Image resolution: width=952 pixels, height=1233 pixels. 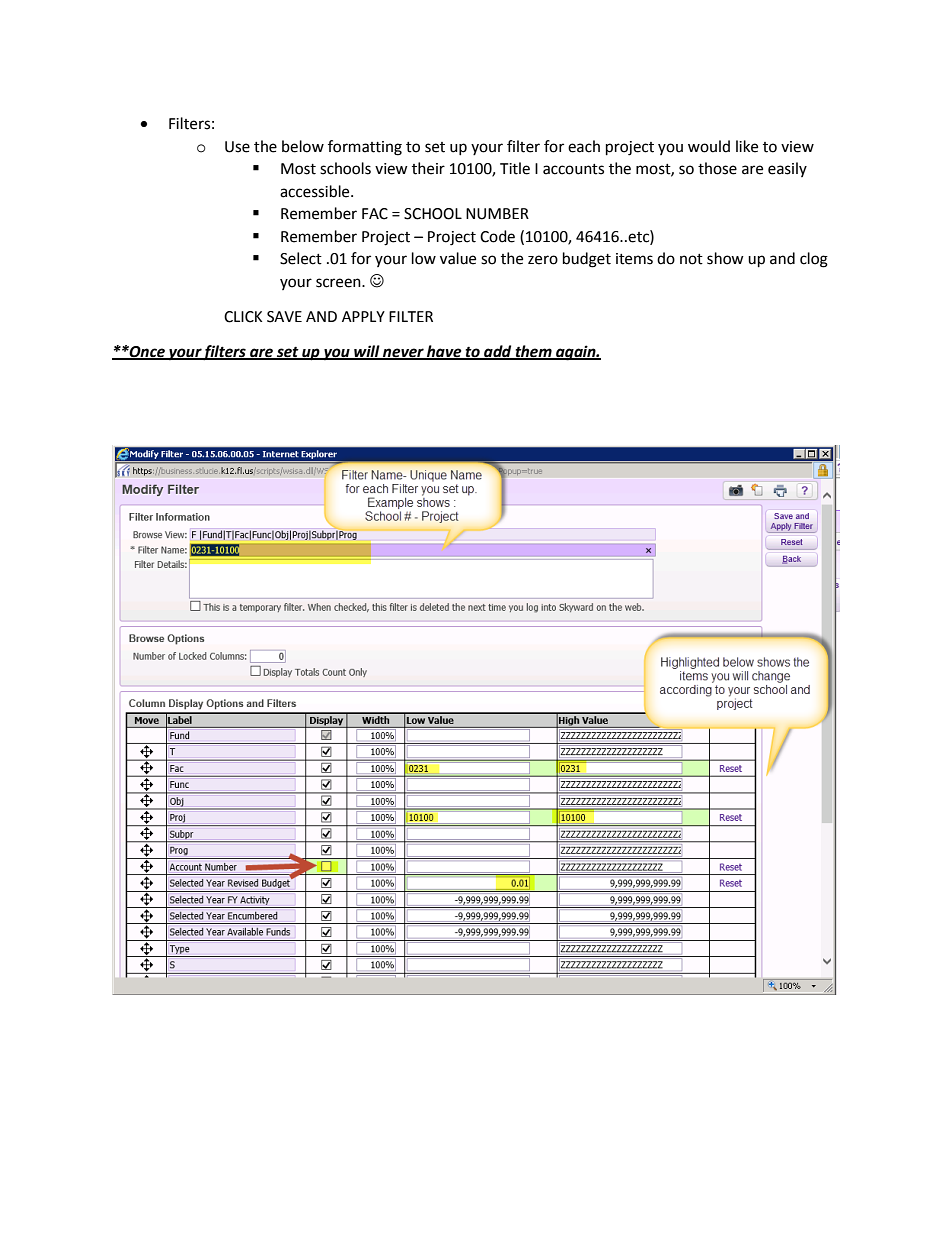 What do you see at coordinates (747, 146) in the screenshot?
I see `like` at bounding box center [747, 146].
